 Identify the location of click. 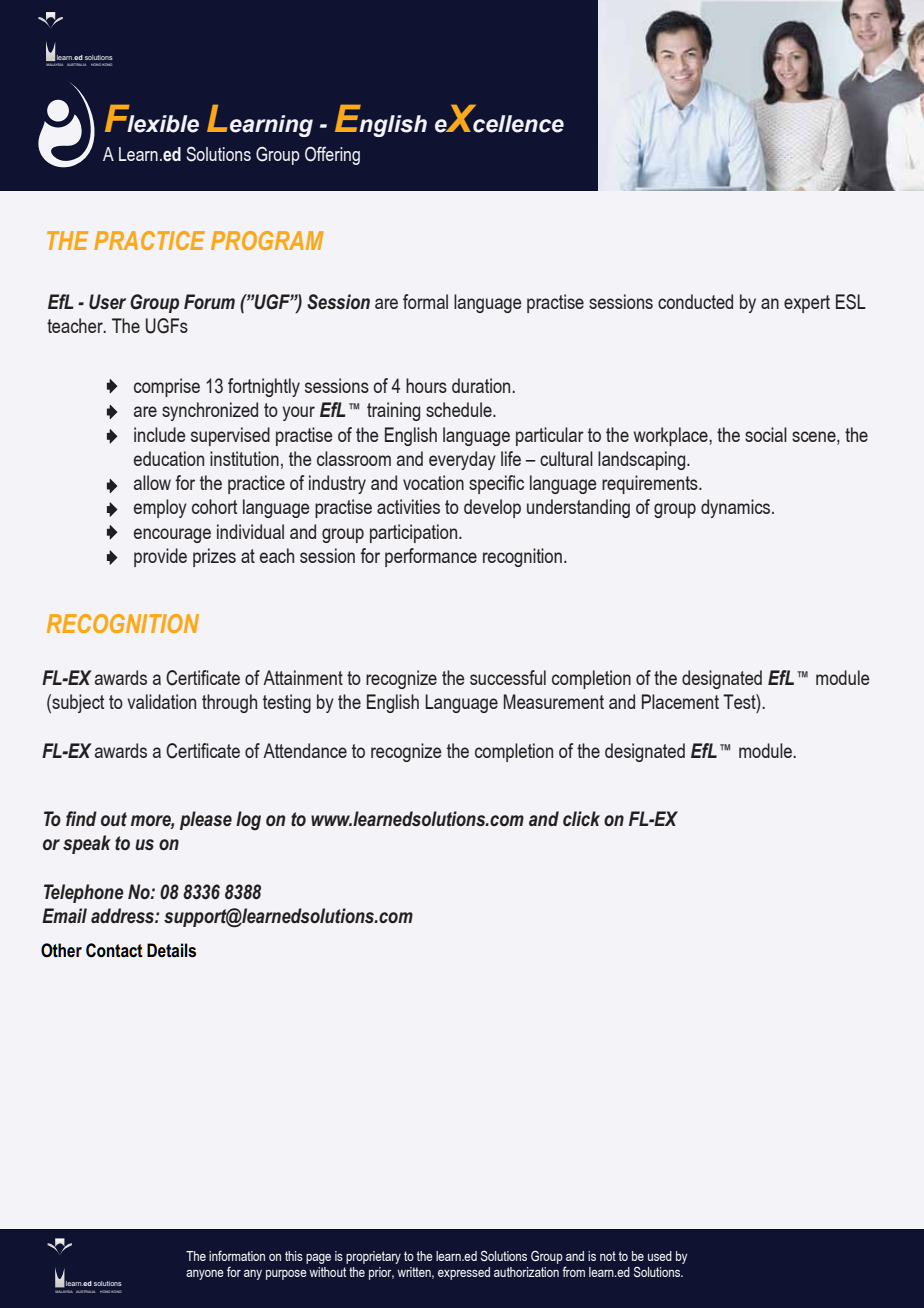
(581, 818).
